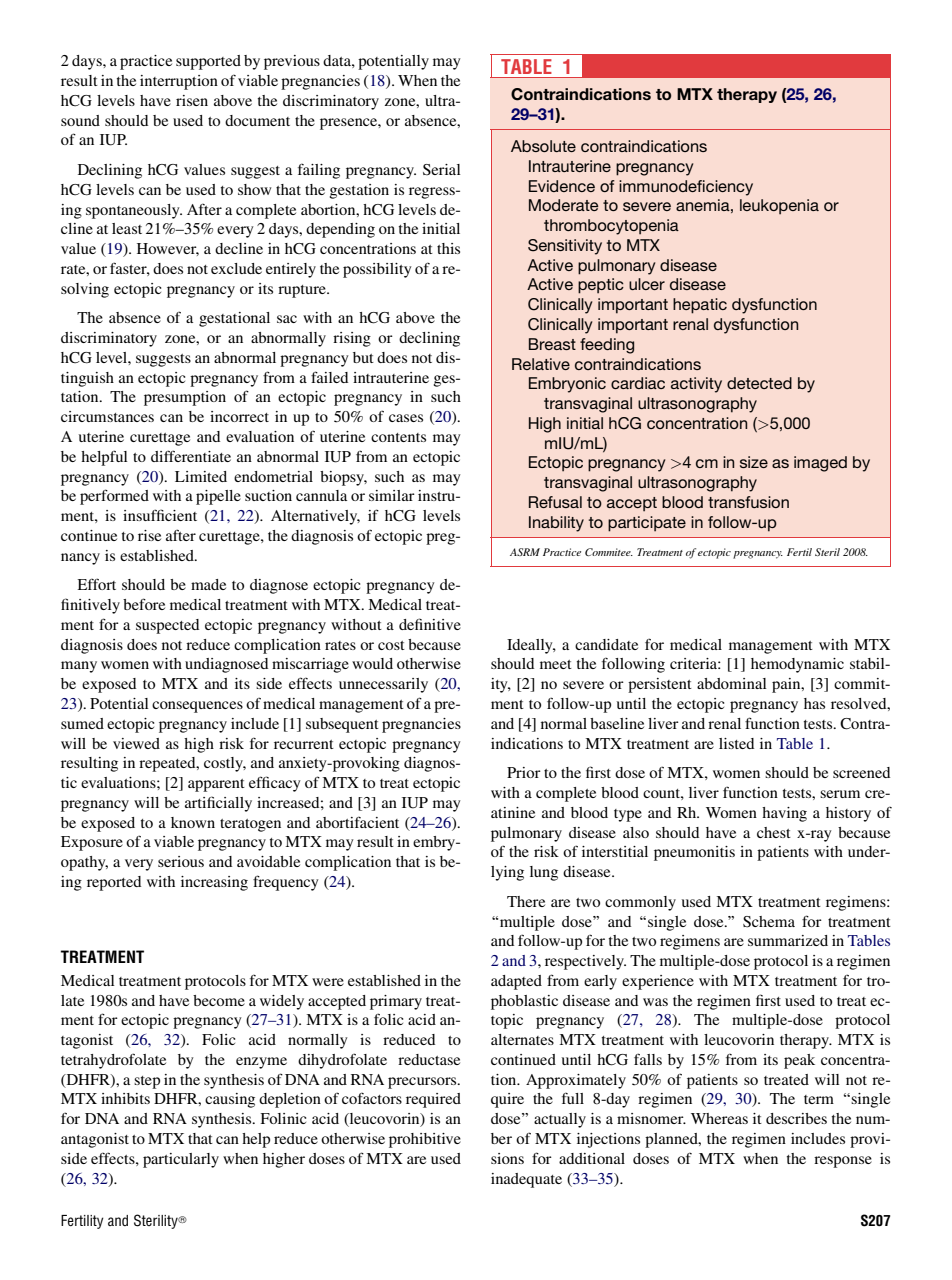 The image size is (952, 1280). I want to click on differentiate, so click(191, 456).
